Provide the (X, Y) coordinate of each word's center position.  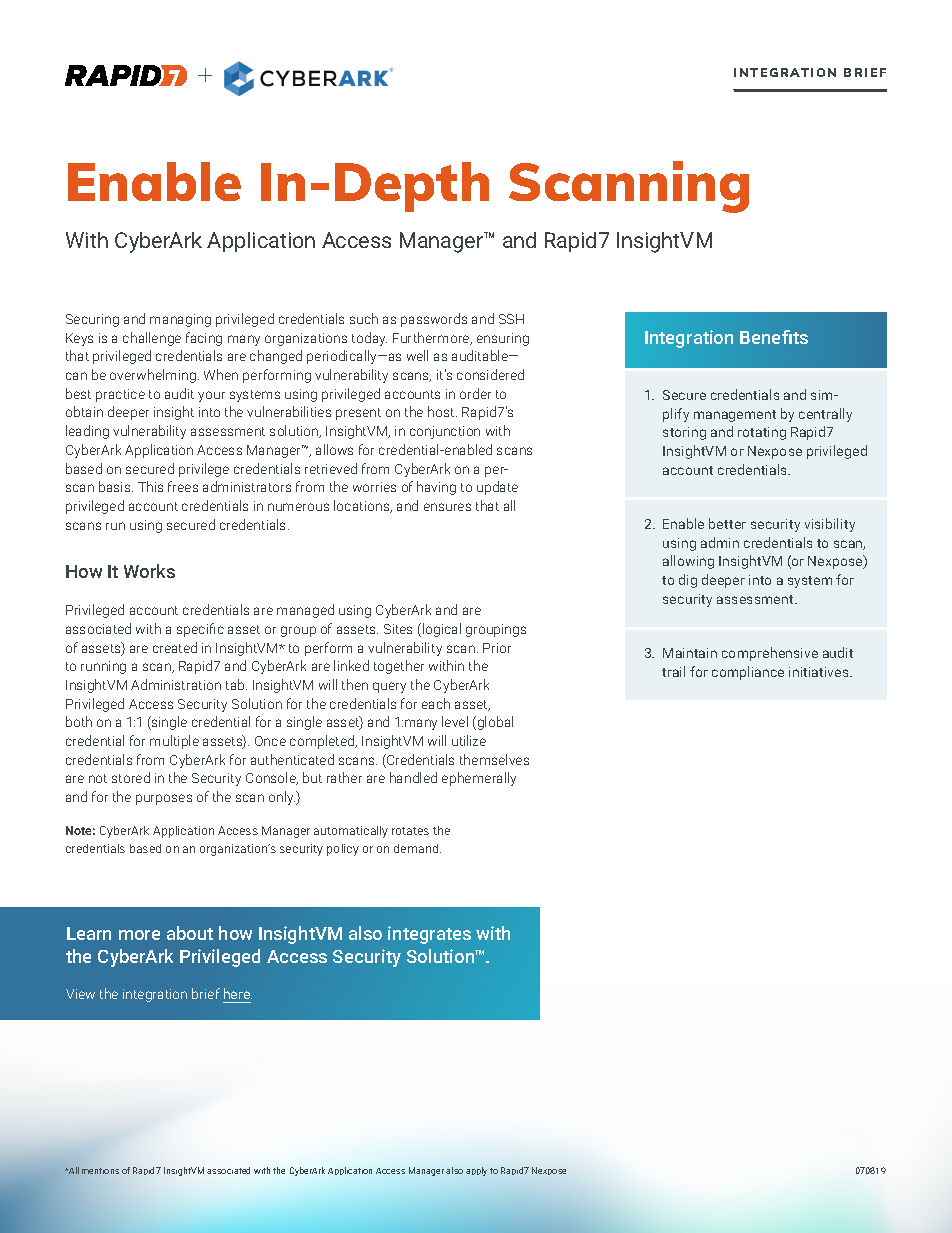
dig (688, 581)
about (190, 933)
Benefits (774, 337)
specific (200, 630)
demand (417, 848)
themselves (494, 759)
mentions (100, 1171)
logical (442, 630)
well (417, 355)
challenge (152, 339)
